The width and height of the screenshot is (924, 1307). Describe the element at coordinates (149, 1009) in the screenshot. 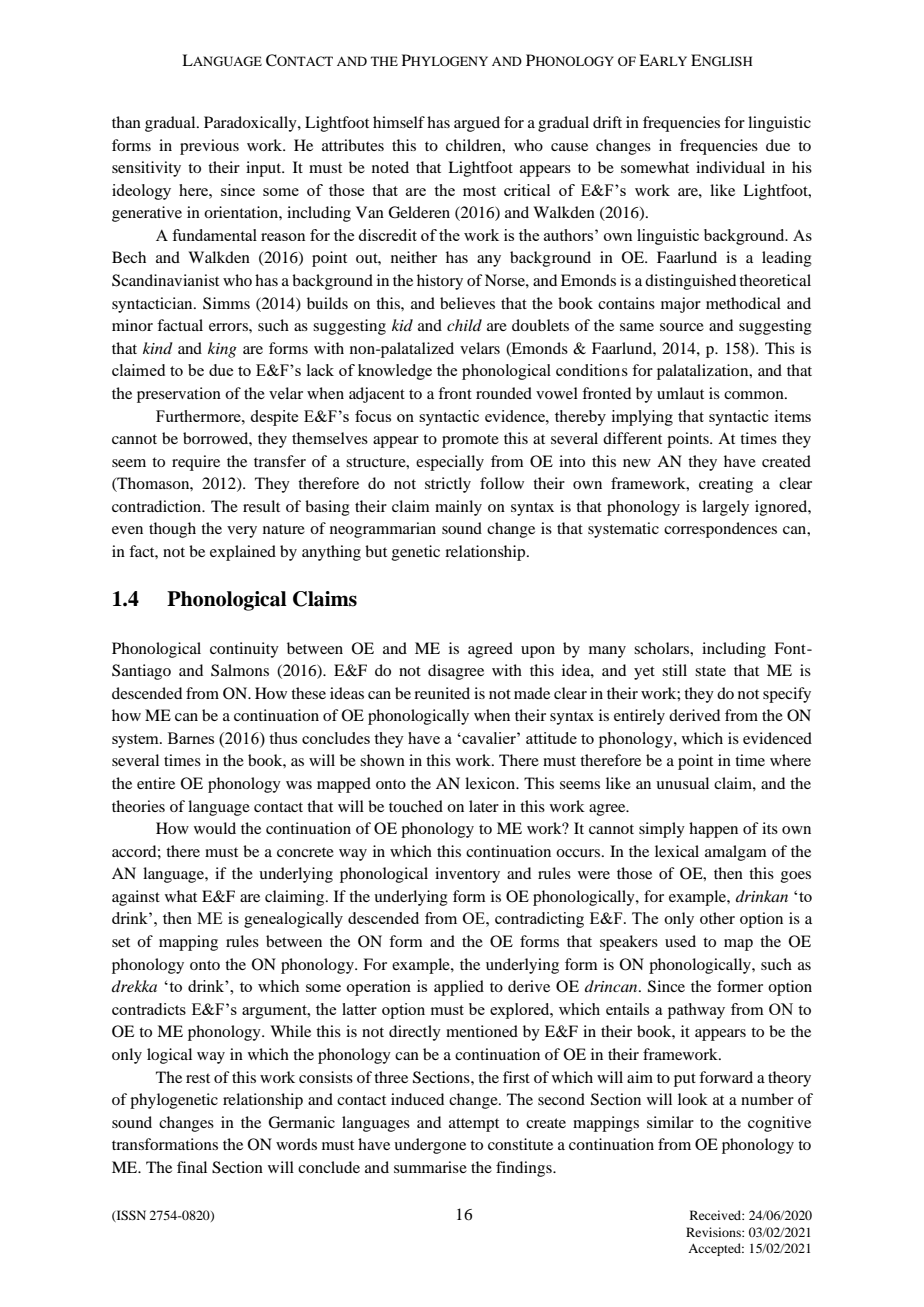

I see `contradicts` at that location.
